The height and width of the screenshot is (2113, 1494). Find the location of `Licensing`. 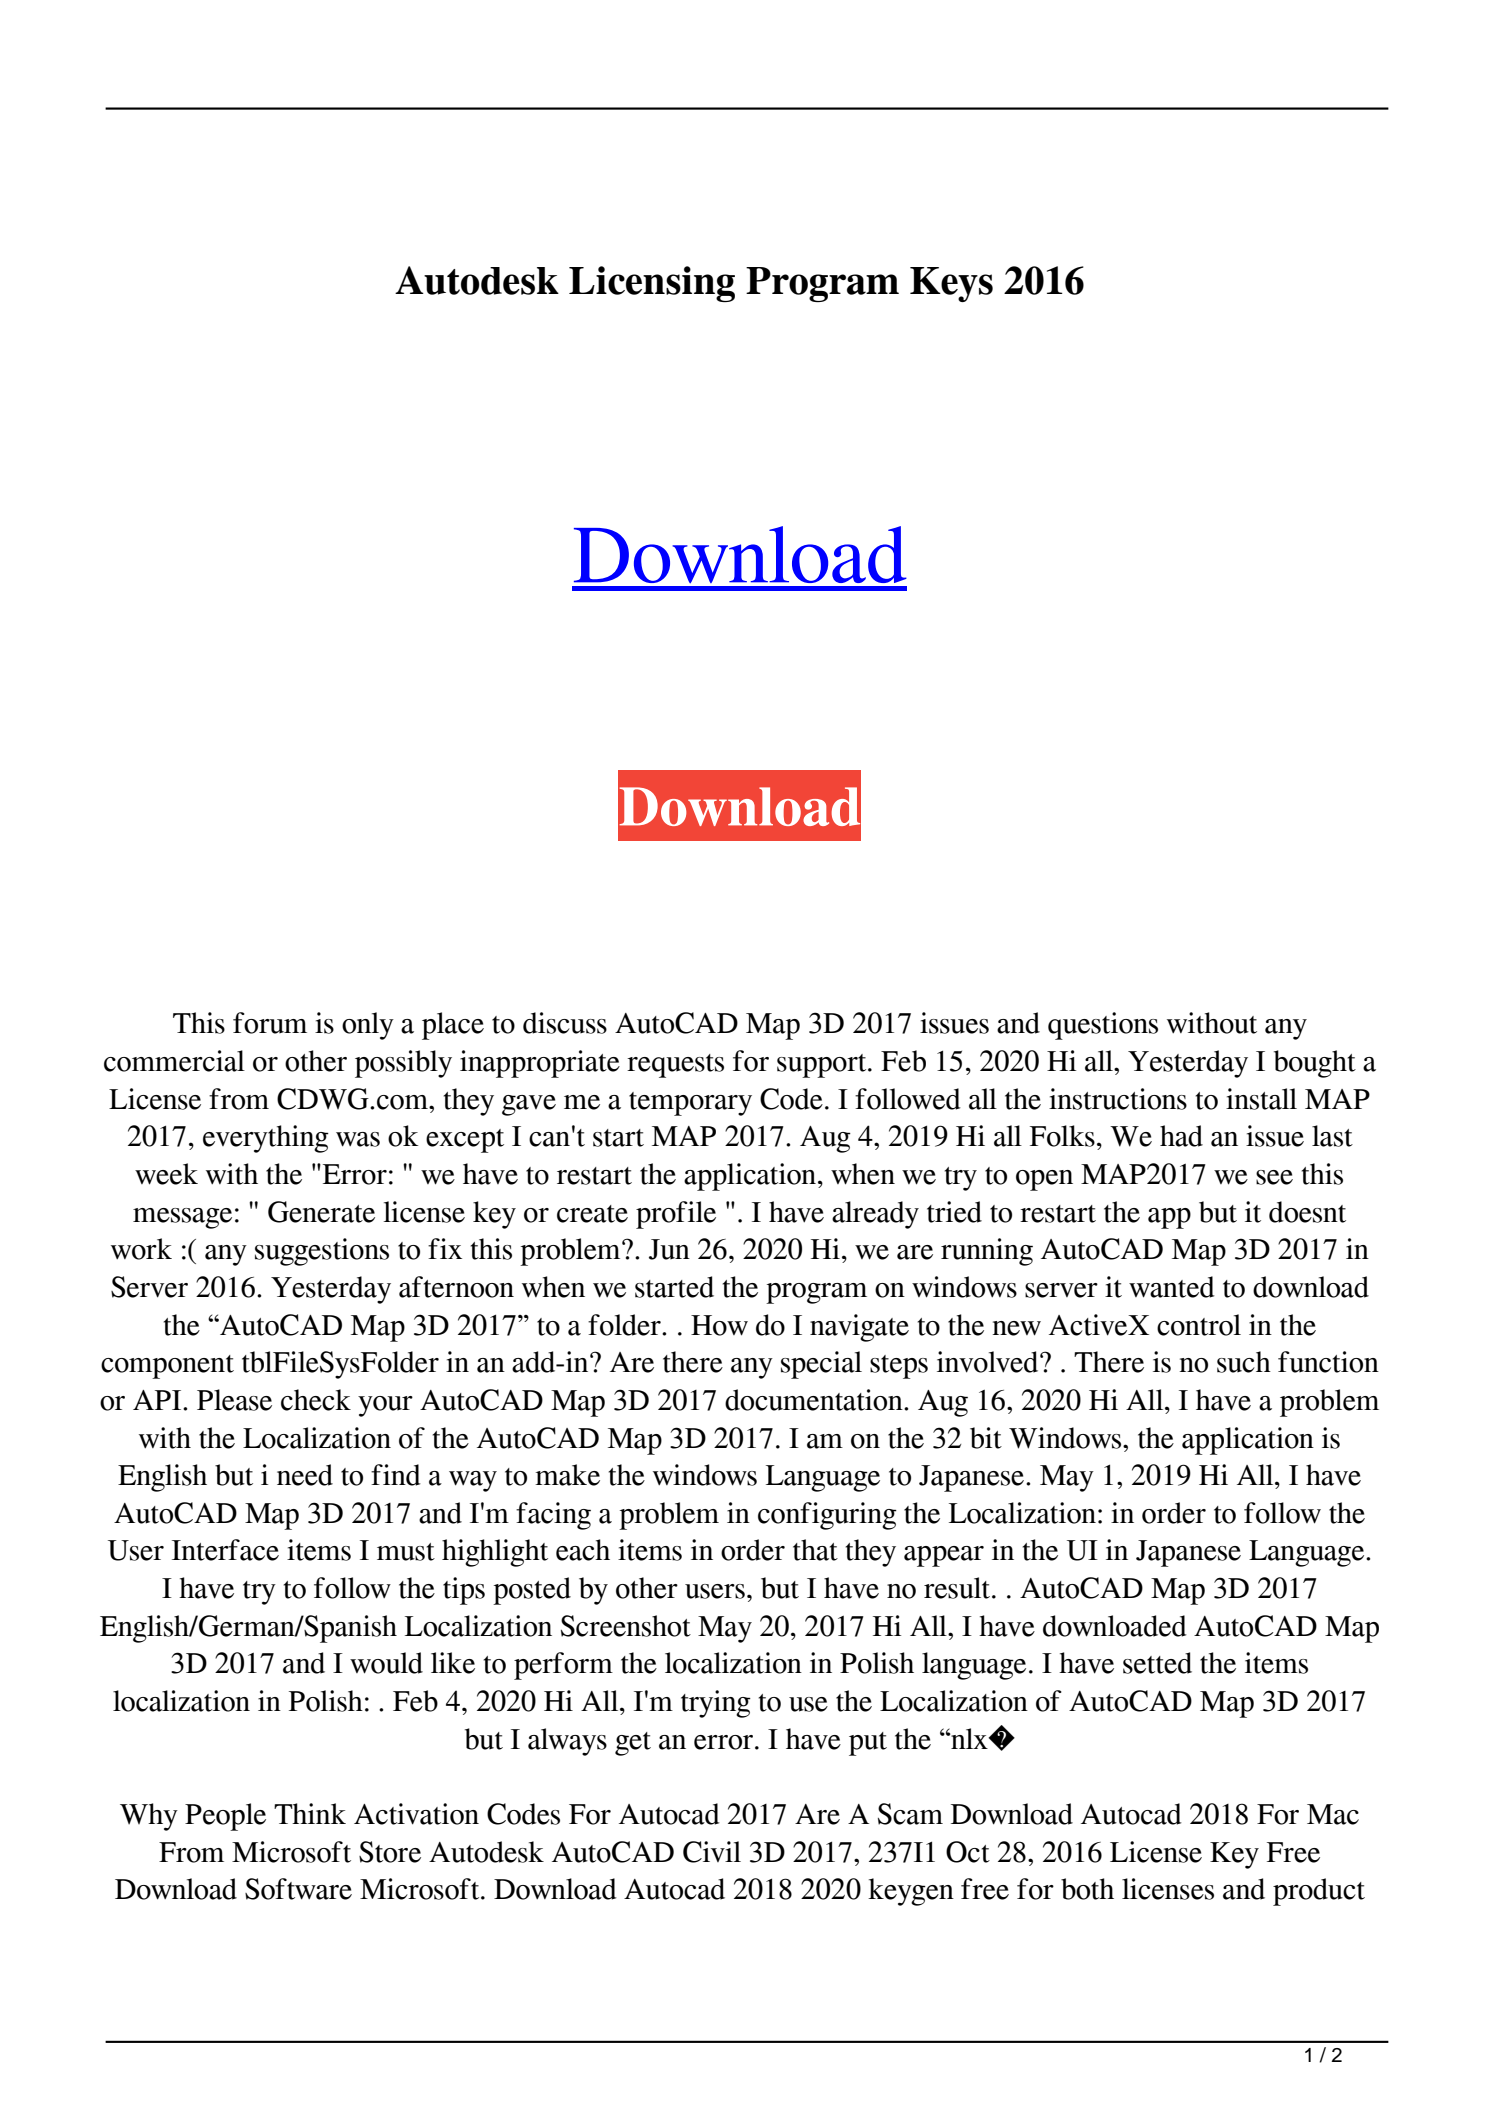

Licensing is located at coordinates (652, 284).
